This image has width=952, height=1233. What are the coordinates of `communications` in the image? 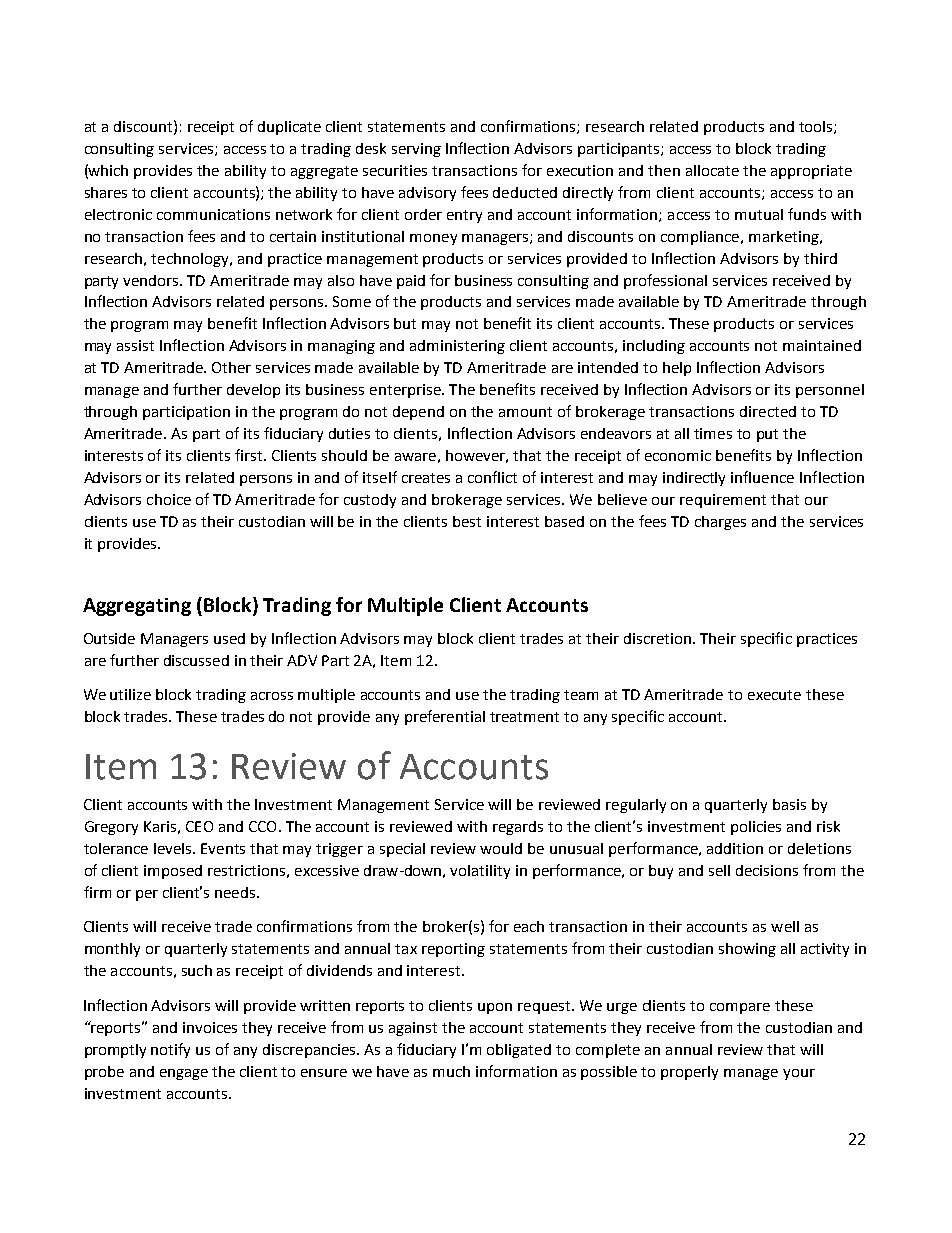 It's located at (213, 214).
